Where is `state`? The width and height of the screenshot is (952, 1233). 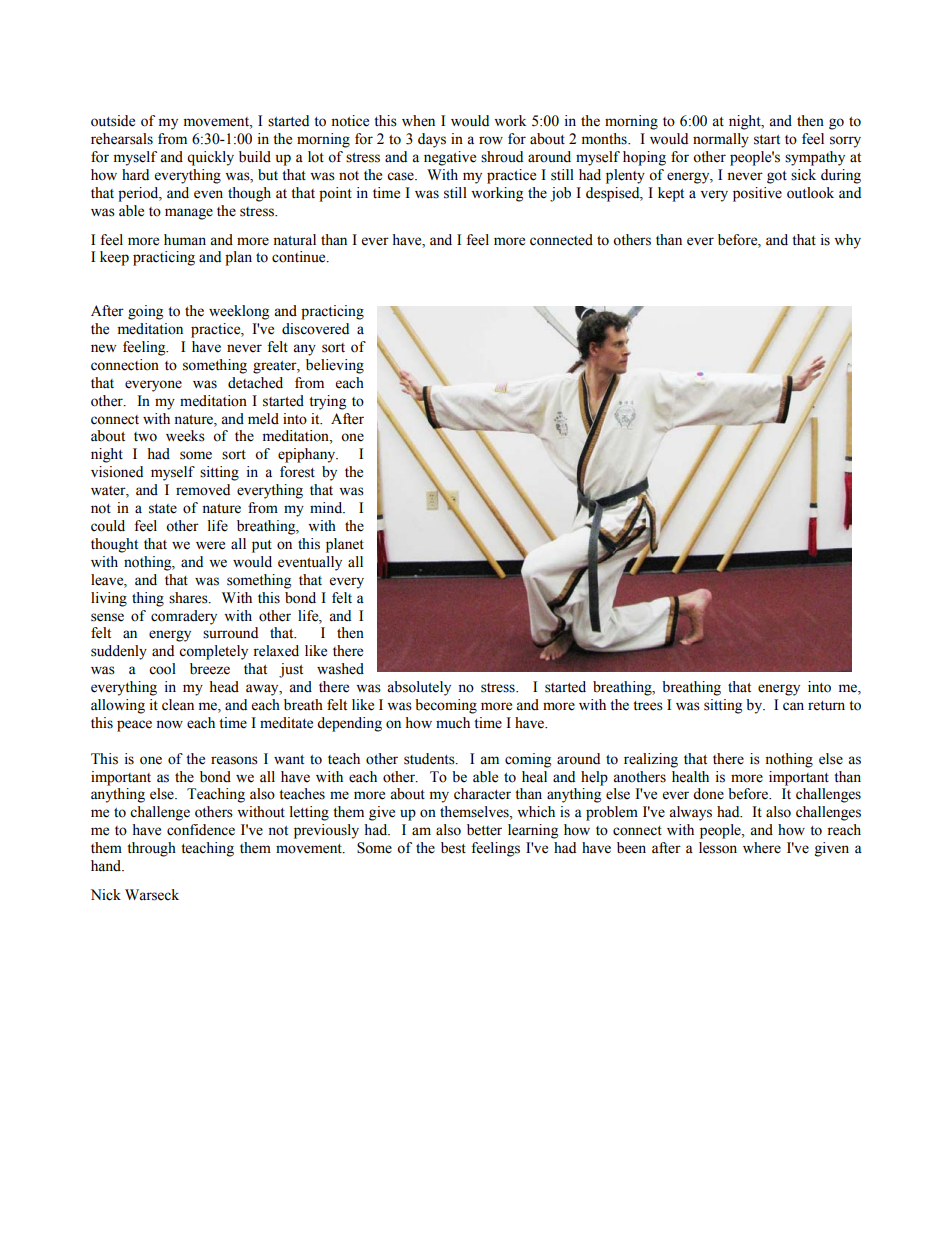
state is located at coordinates (163, 509).
